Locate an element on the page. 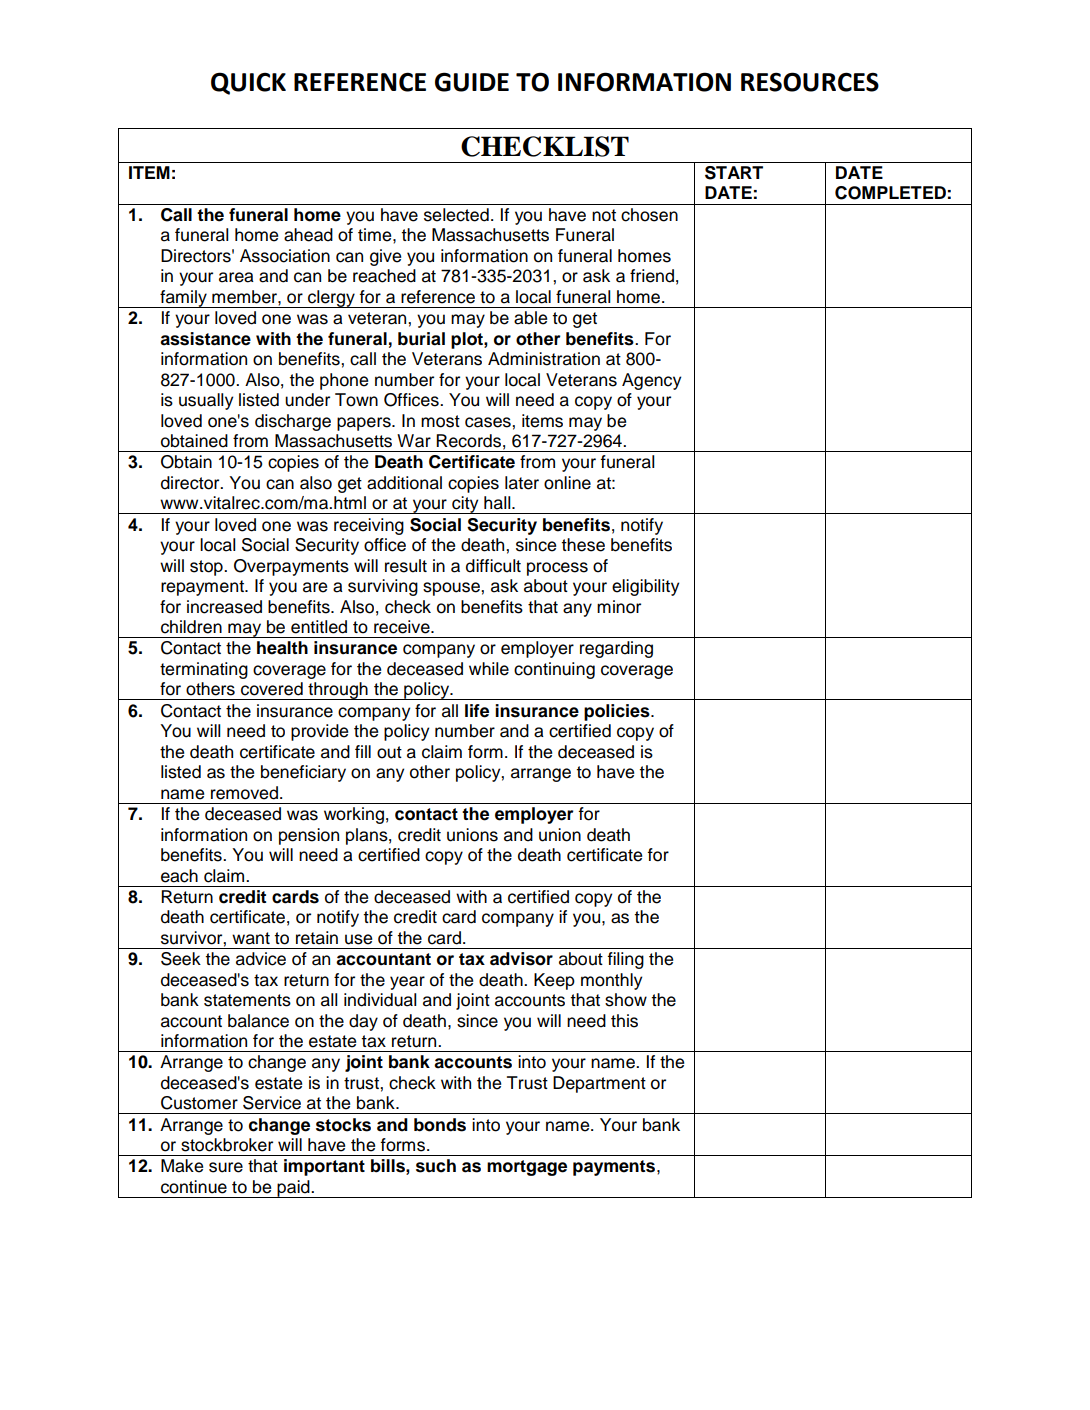 The height and width of the page is (1410, 1090). GUIDE is located at coordinates (472, 82).
